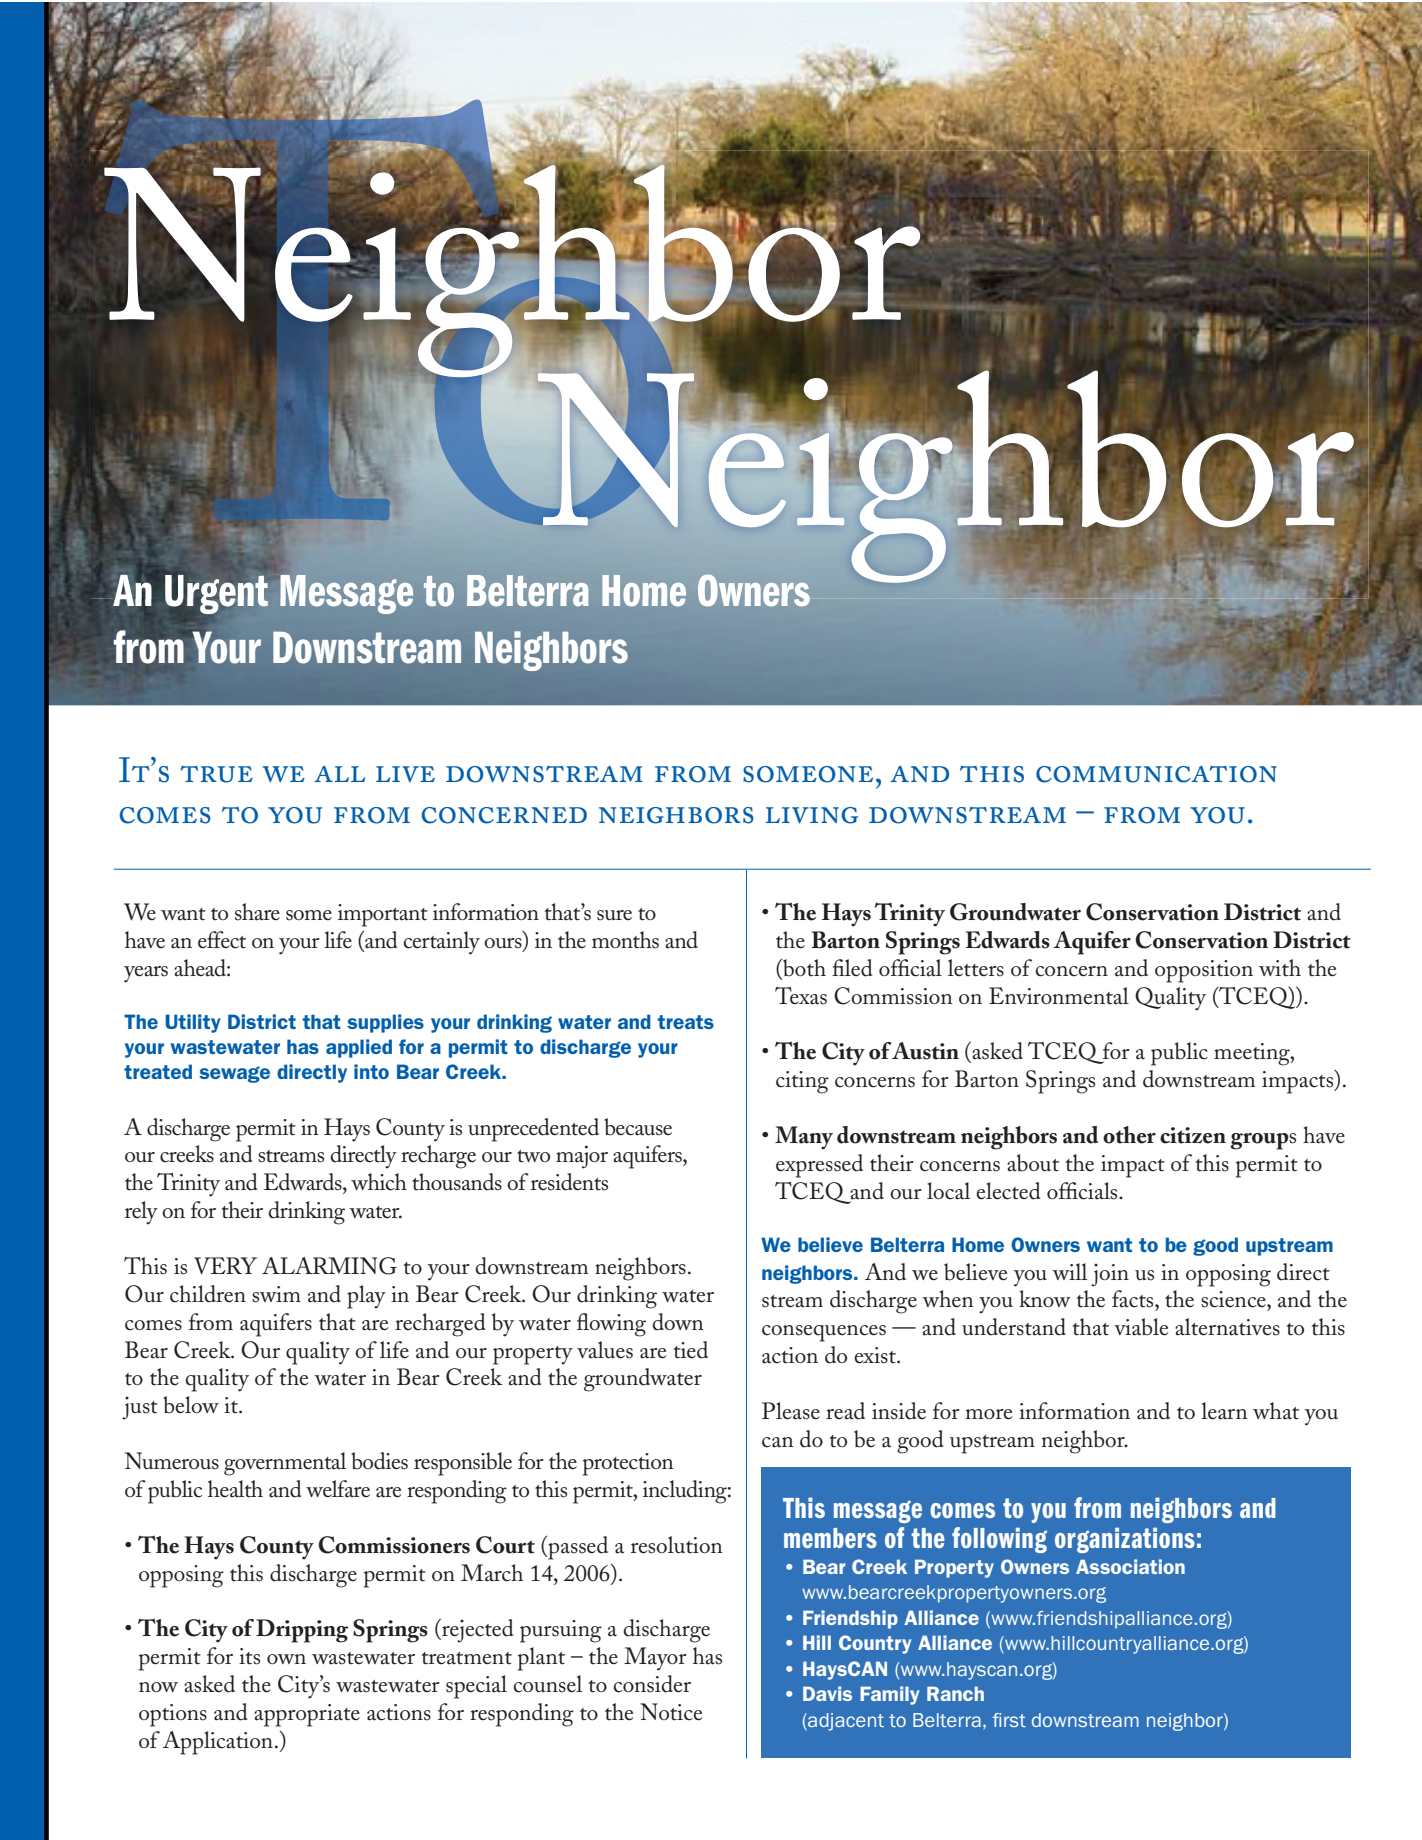 The image size is (1422, 1840). Describe the element at coordinates (1141, 1327) in the screenshot. I see `viable` at that location.
